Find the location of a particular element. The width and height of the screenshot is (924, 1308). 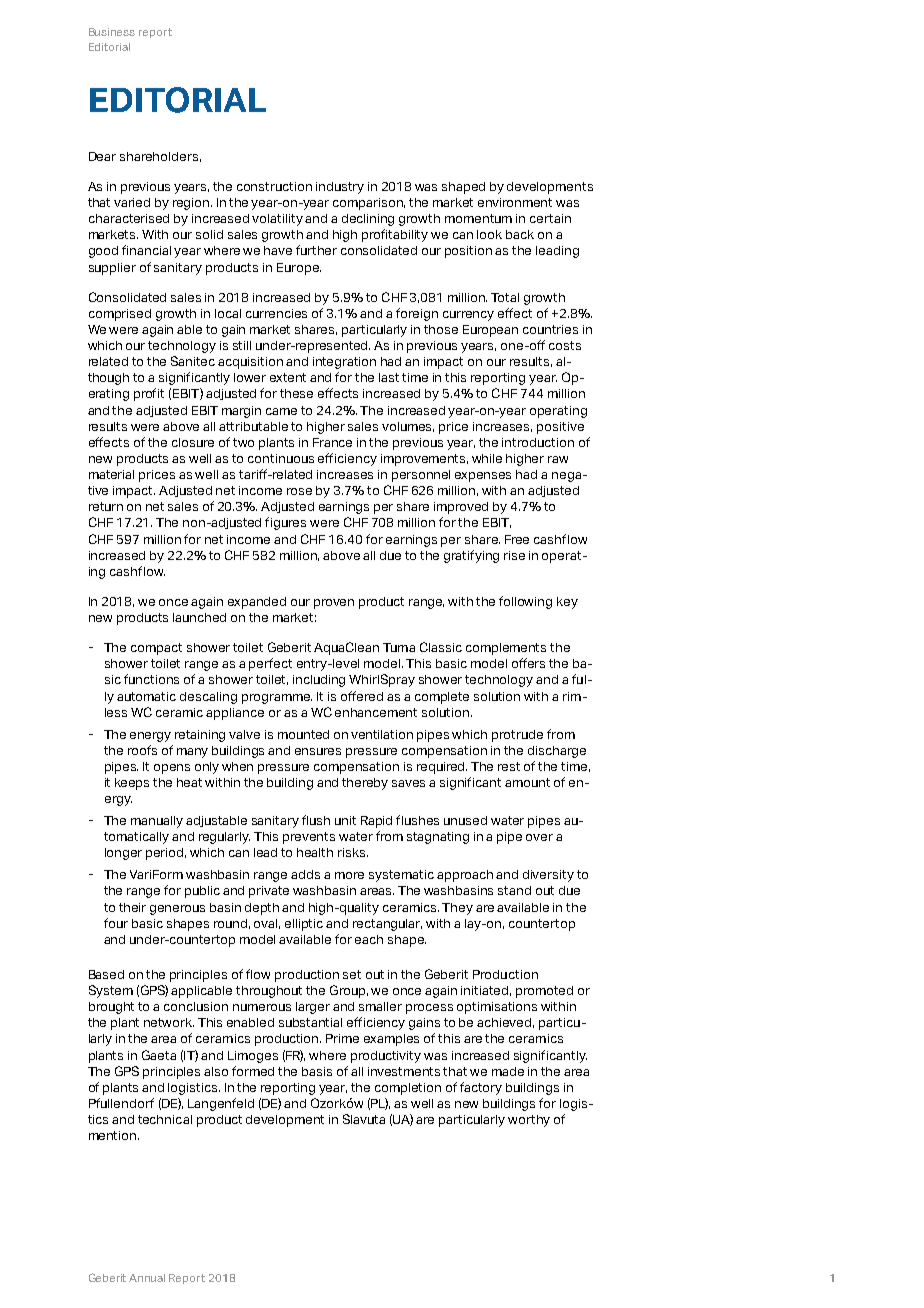

worthy is located at coordinates (529, 1121).
